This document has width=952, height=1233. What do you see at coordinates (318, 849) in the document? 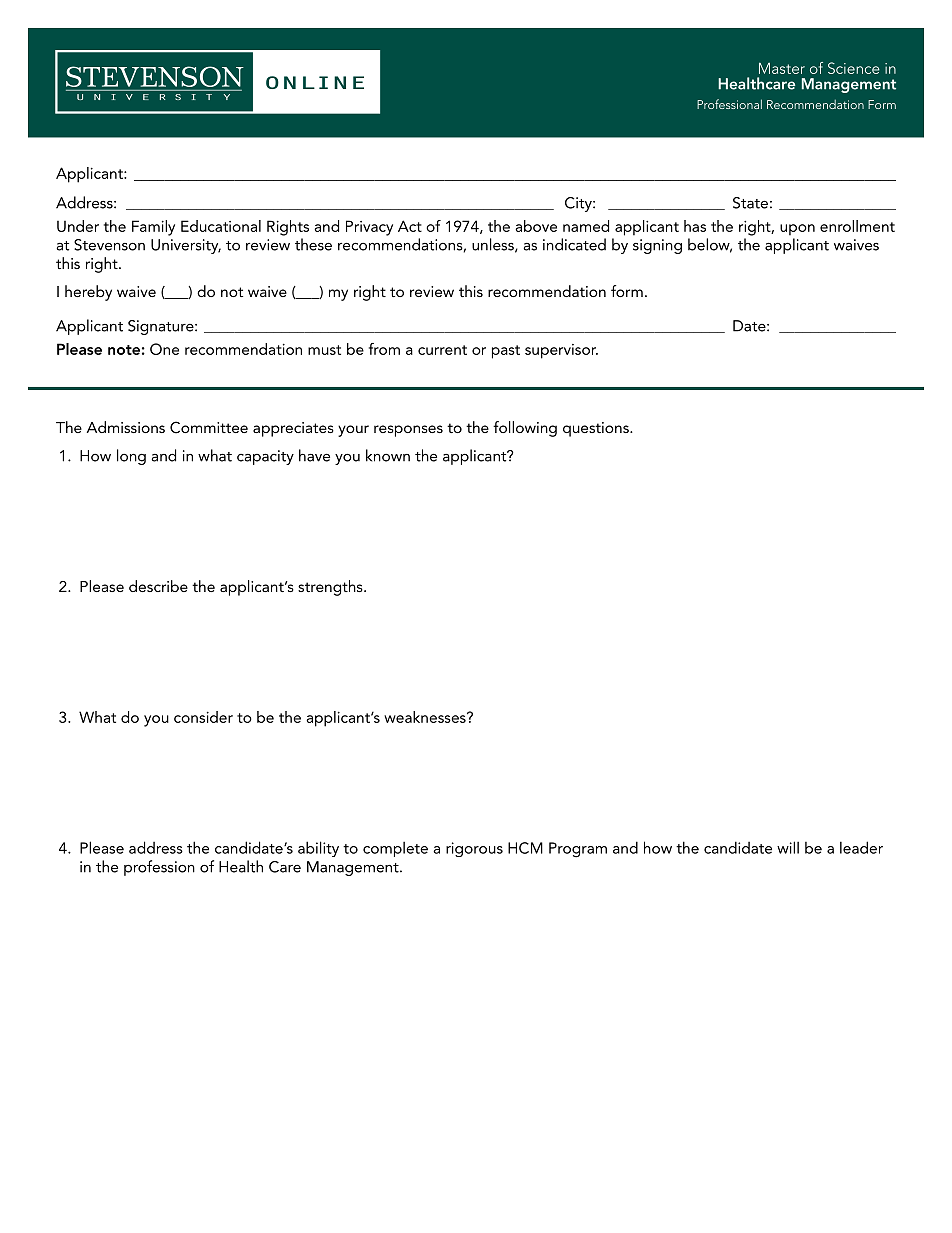
I see `ability` at bounding box center [318, 849].
